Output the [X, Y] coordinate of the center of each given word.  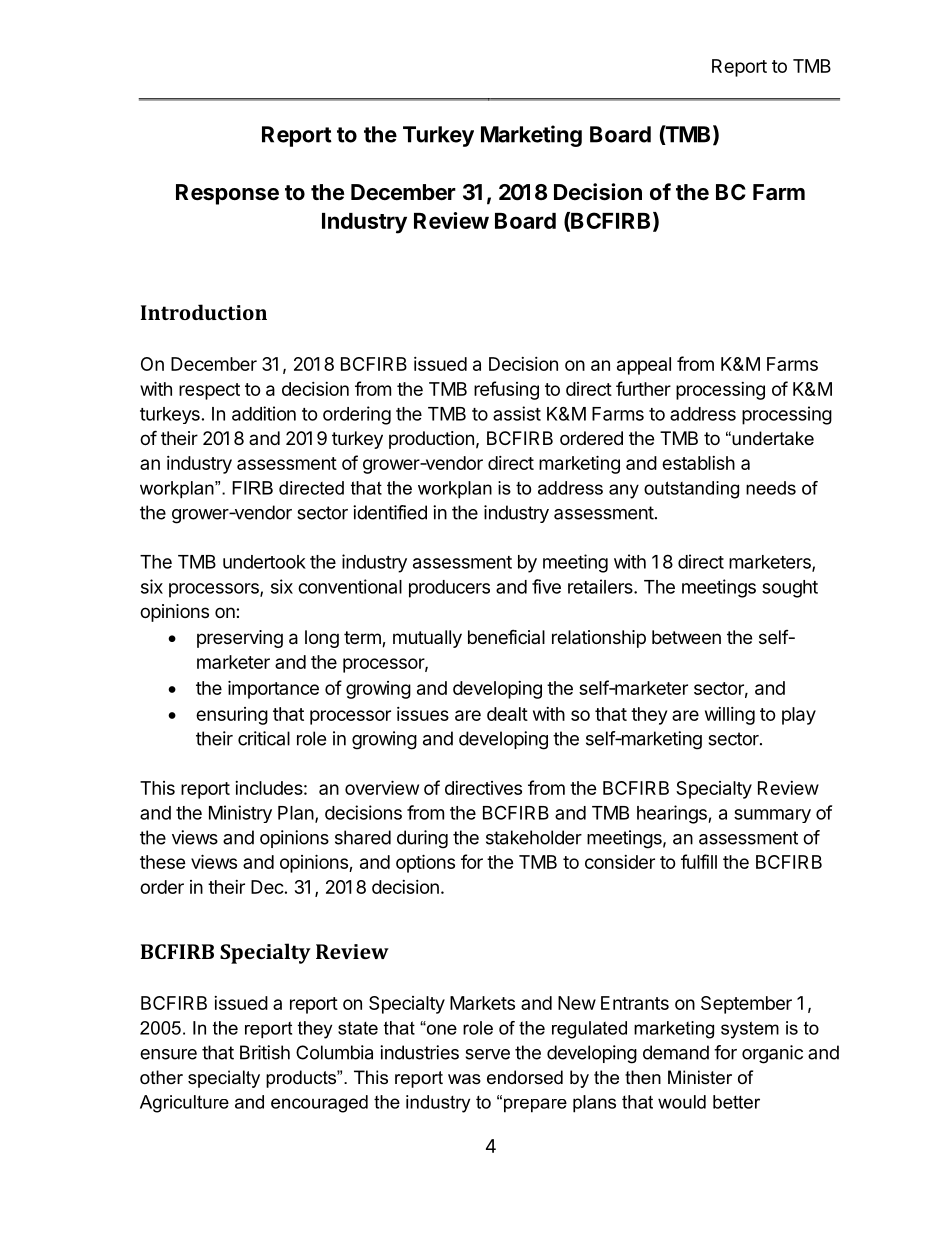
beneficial [506, 636]
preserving [240, 639]
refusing [506, 390]
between [686, 637]
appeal [644, 366]
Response [227, 194]
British [265, 1052]
